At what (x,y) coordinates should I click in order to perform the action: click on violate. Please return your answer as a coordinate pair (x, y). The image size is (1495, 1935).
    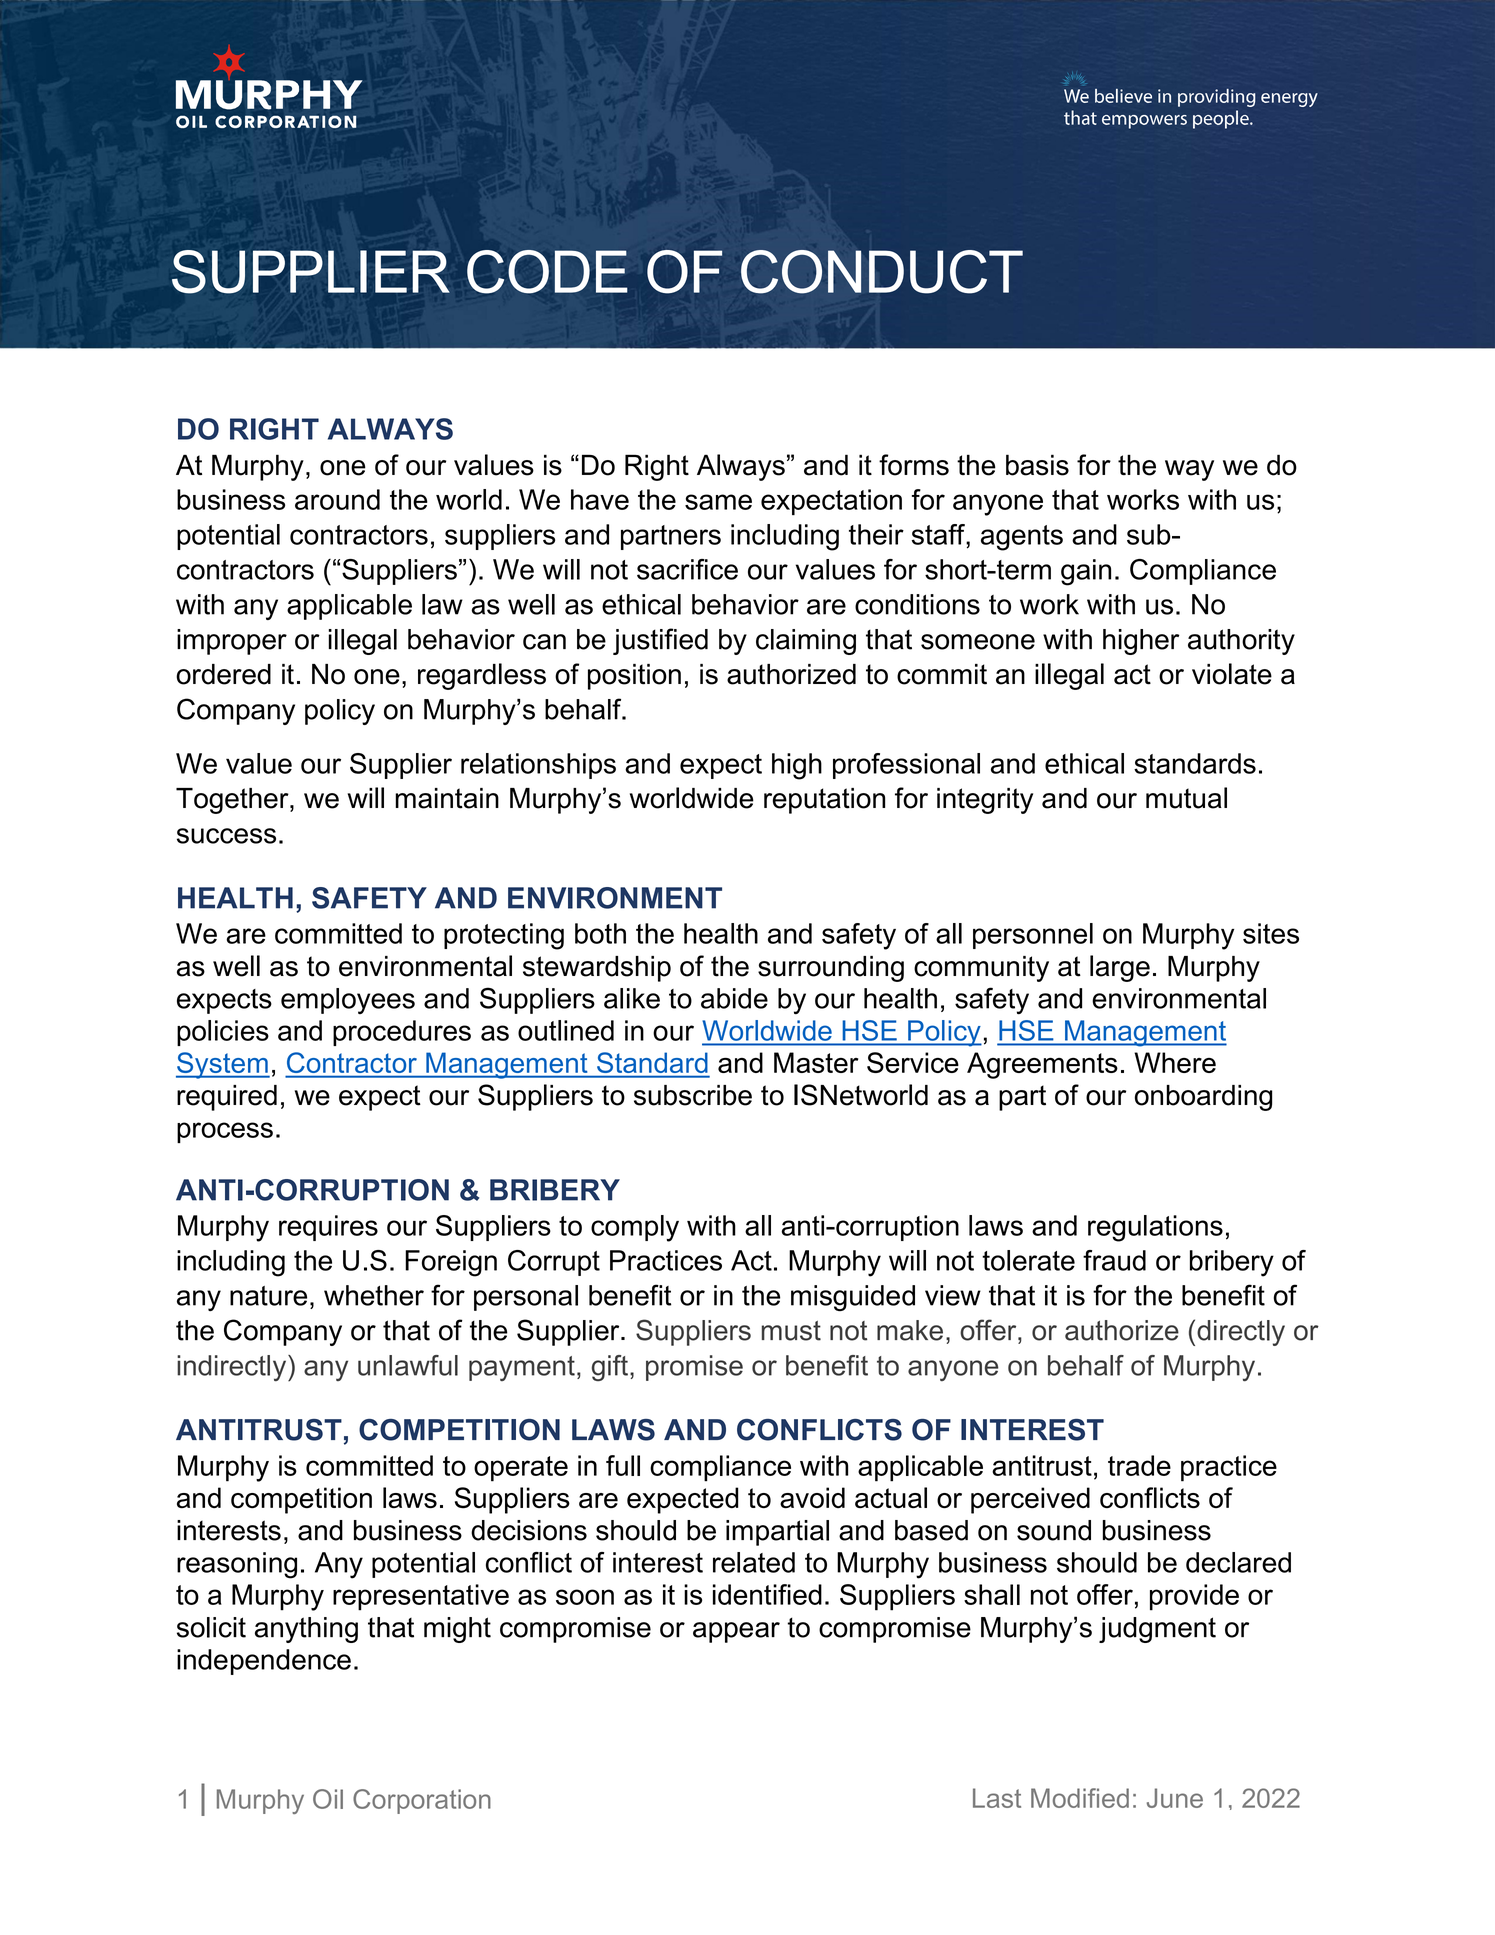
    Looking at the image, I should click on (1232, 674).
